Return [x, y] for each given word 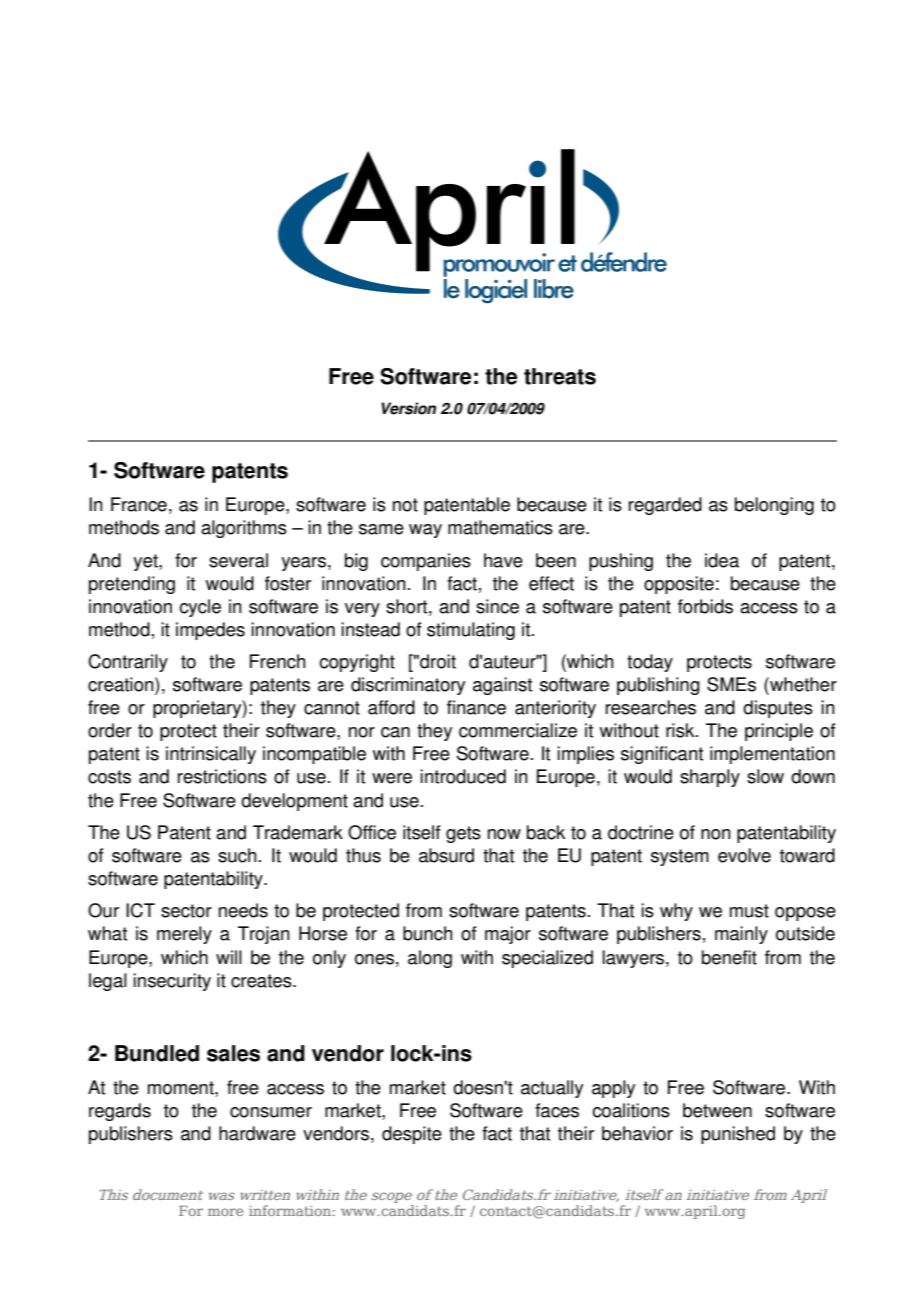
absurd [446, 855]
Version [408, 408]
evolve [744, 855]
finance [476, 707]
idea [722, 560]
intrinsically [211, 755]
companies [426, 562]
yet [146, 562]
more [225, 1212]
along [430, 959]
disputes [778, 709]
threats [560, 376]
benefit [729, 957]
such [237, 855]
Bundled [157, 1053]
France [139, 504]
